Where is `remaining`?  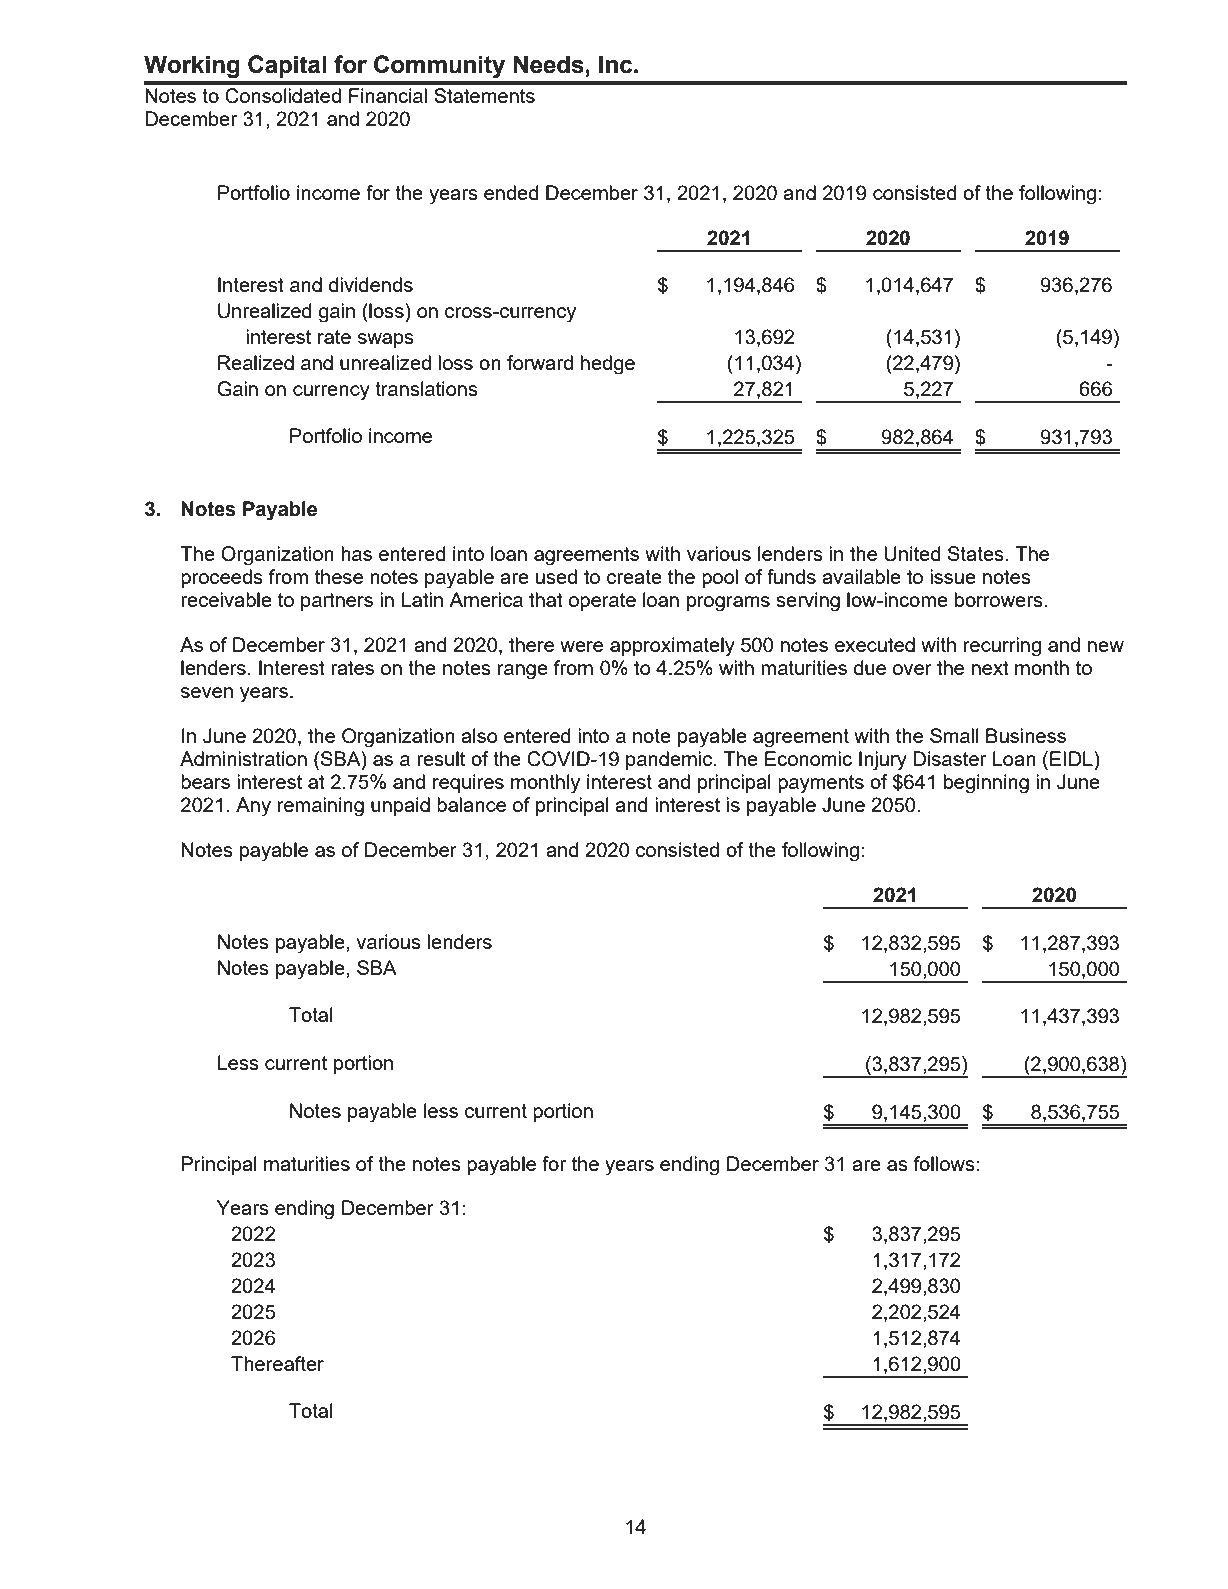 remaining is located at coordinates (321, 807).
